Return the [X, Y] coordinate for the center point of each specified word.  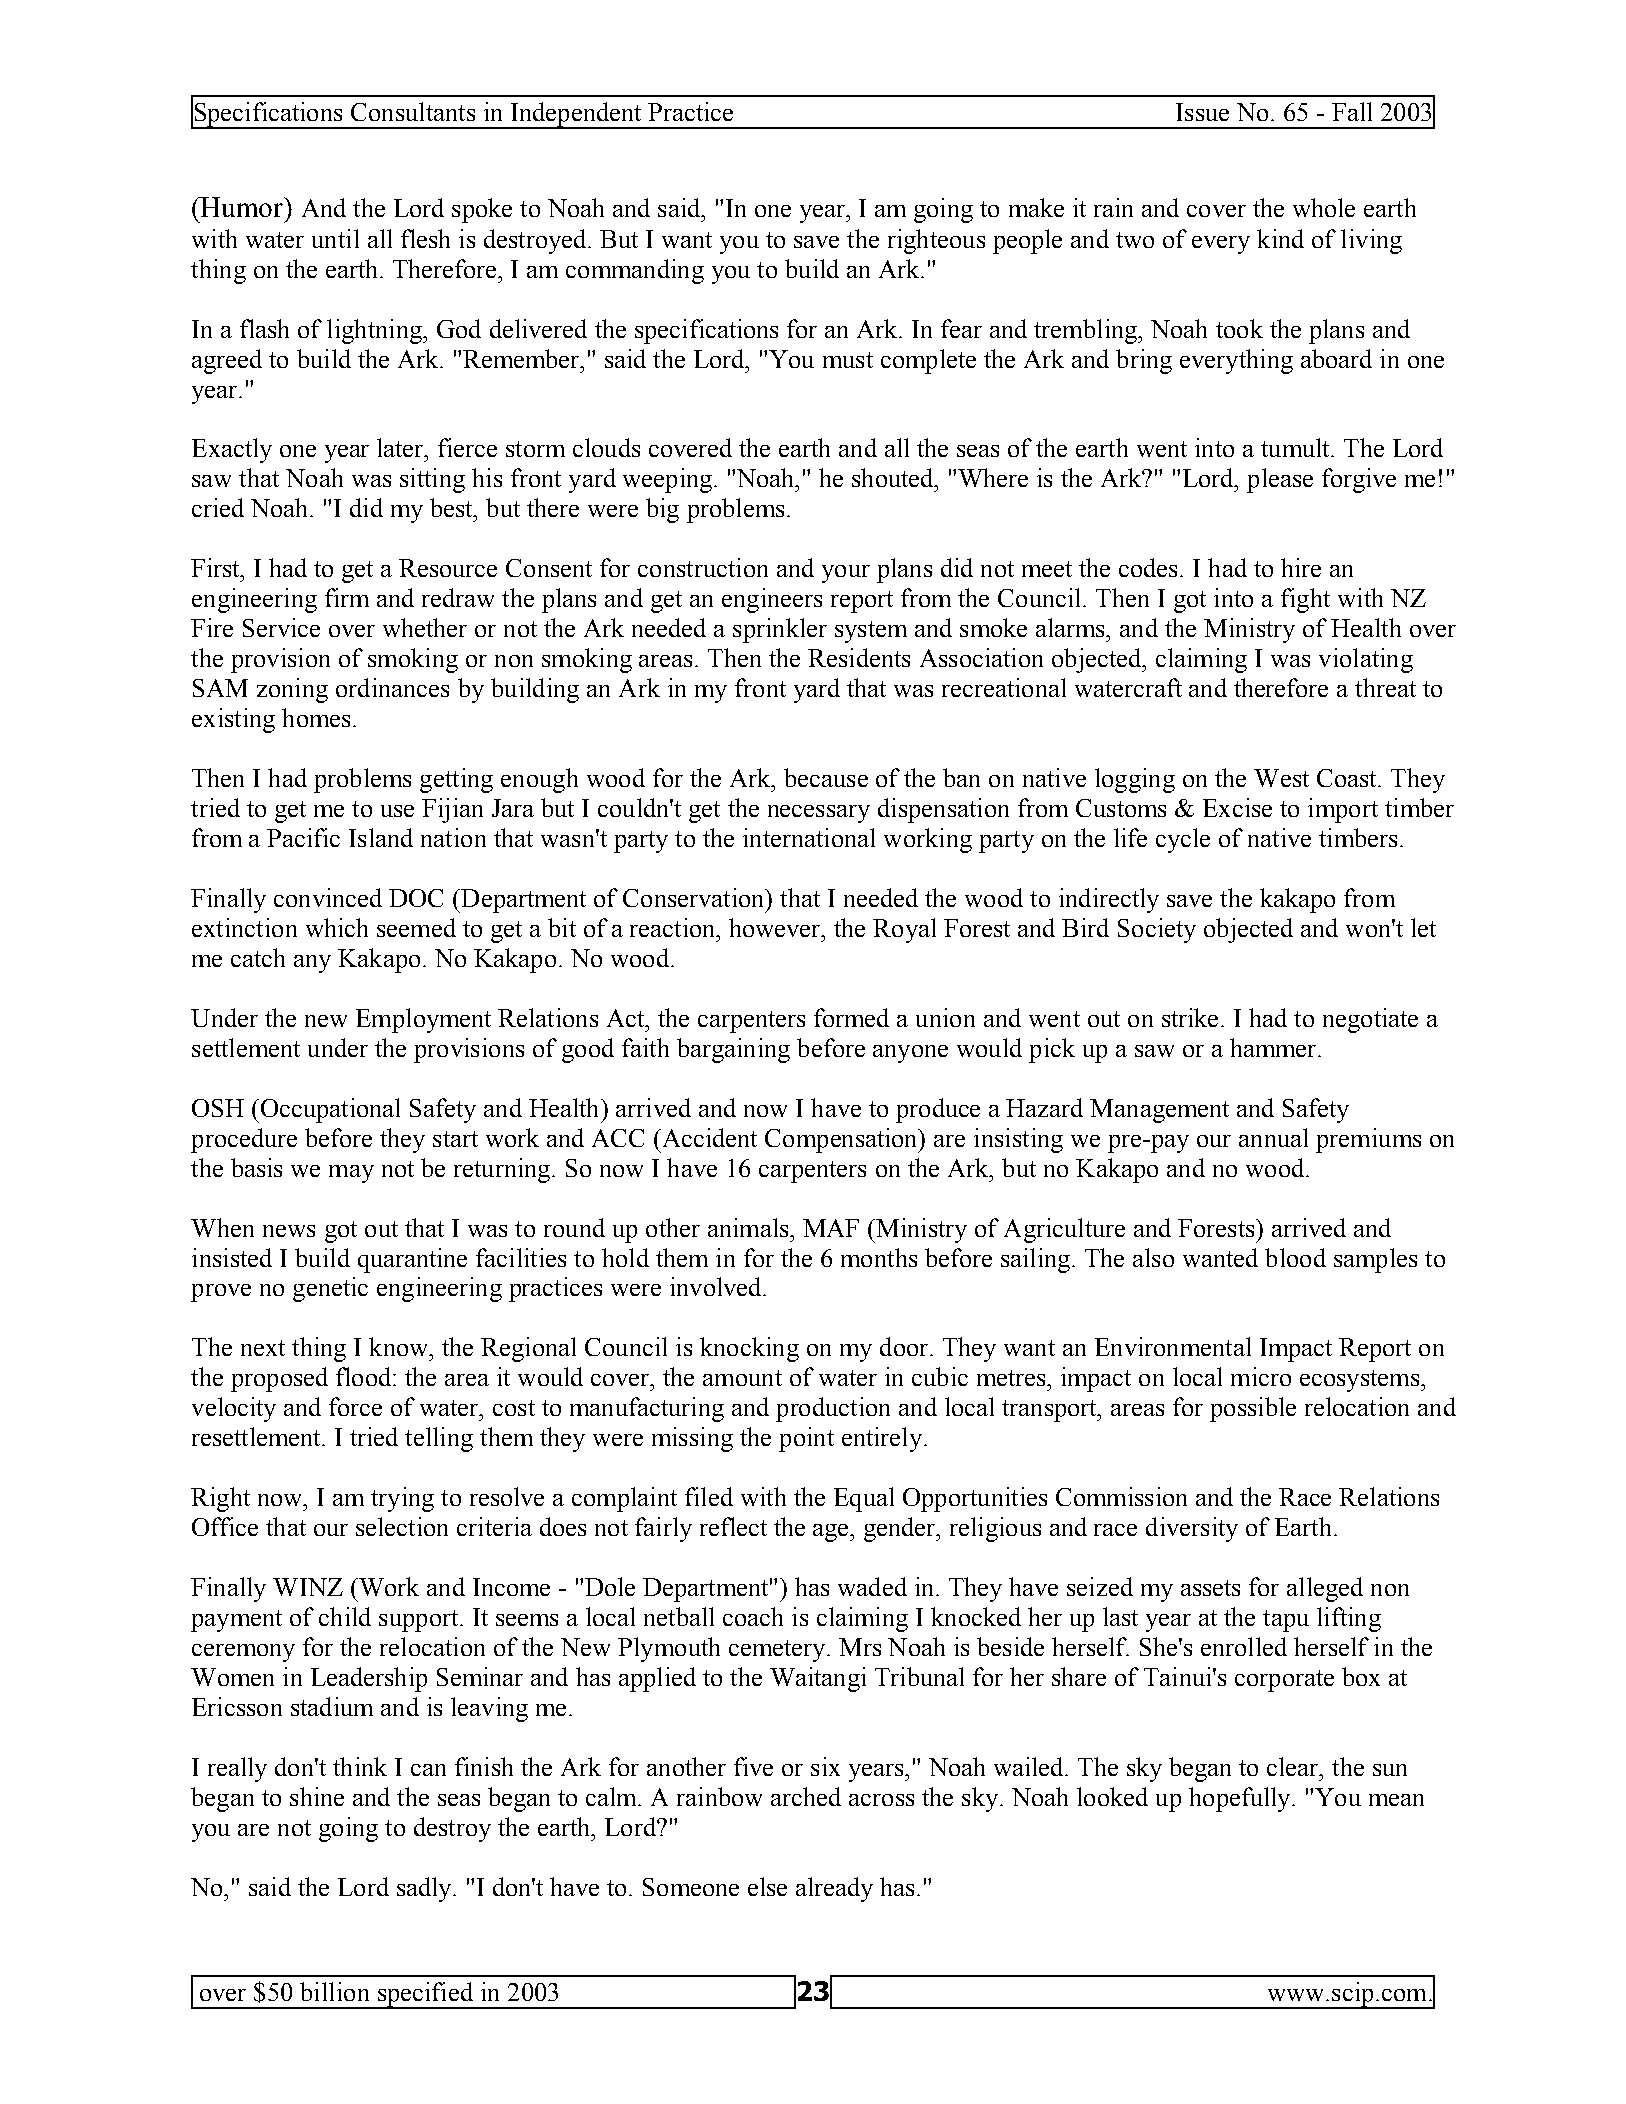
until [335, 238]
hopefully [1241, 1799]
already [834, 1889]
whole [1324, 207]
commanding [635, 271]
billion [334, 1991]
